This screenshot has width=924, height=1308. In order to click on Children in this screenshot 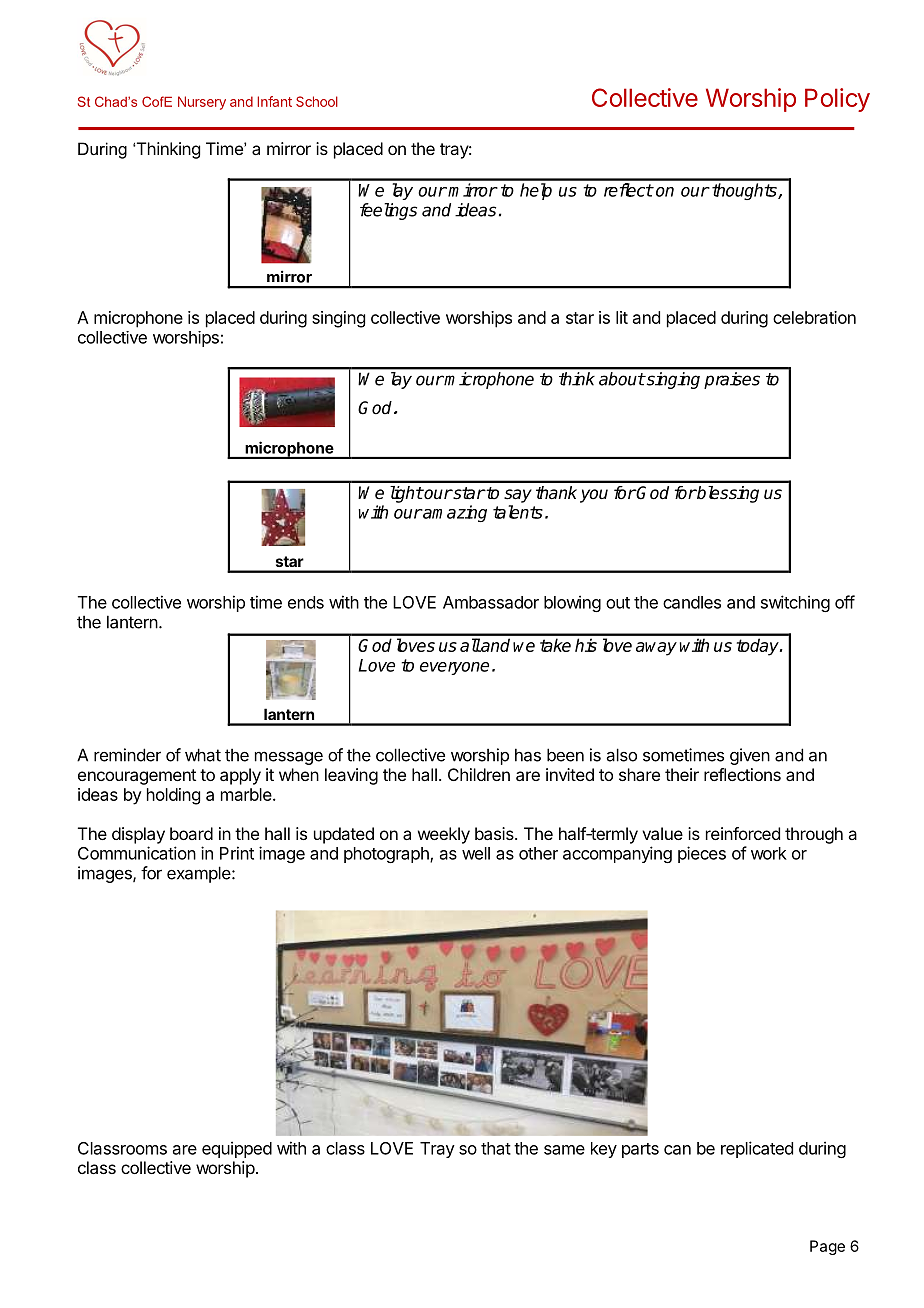, I will do `click(479, 774)`.
